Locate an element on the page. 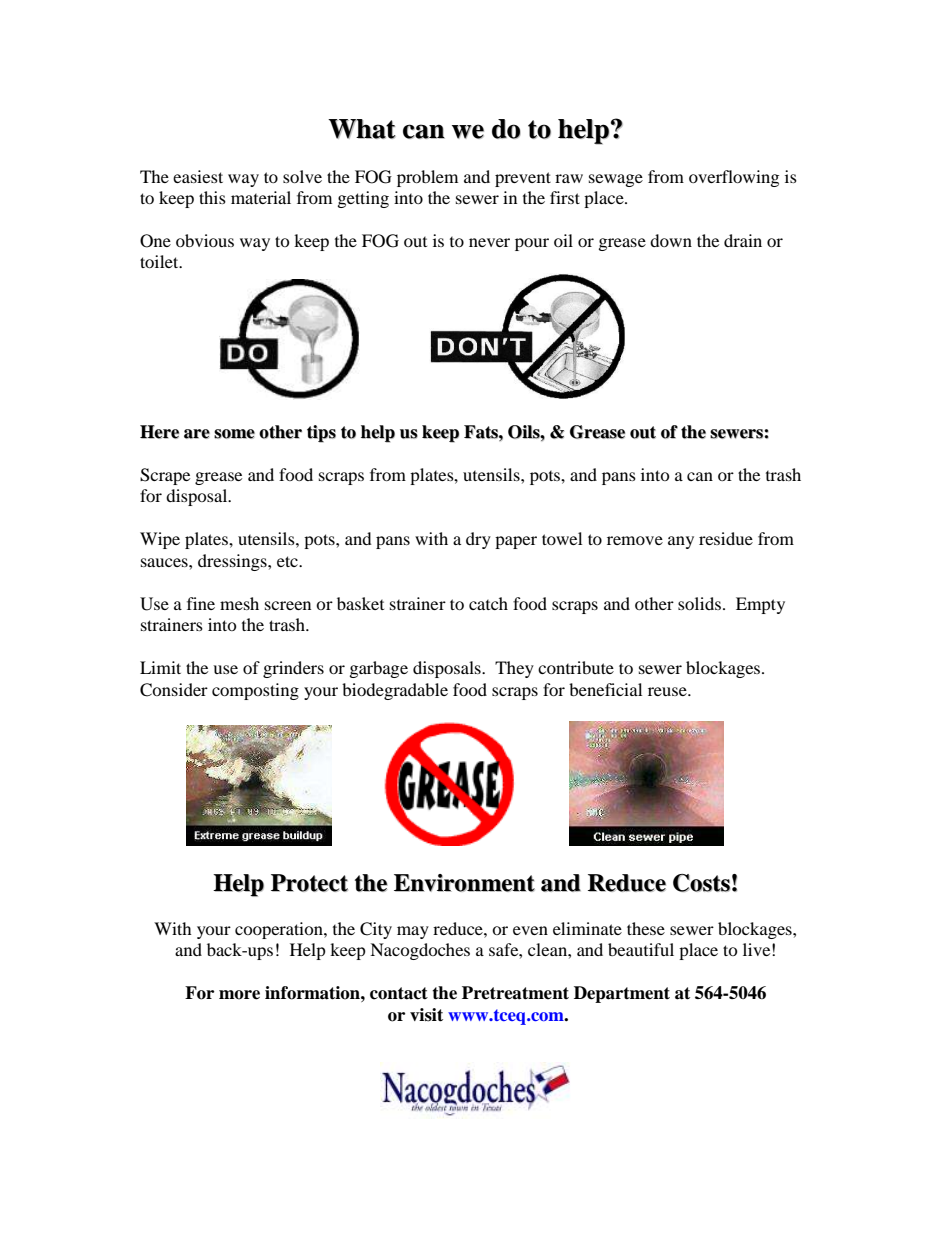 The width and height of the document is (952, 1233). Scrape is located at coordinates (165, 476).
